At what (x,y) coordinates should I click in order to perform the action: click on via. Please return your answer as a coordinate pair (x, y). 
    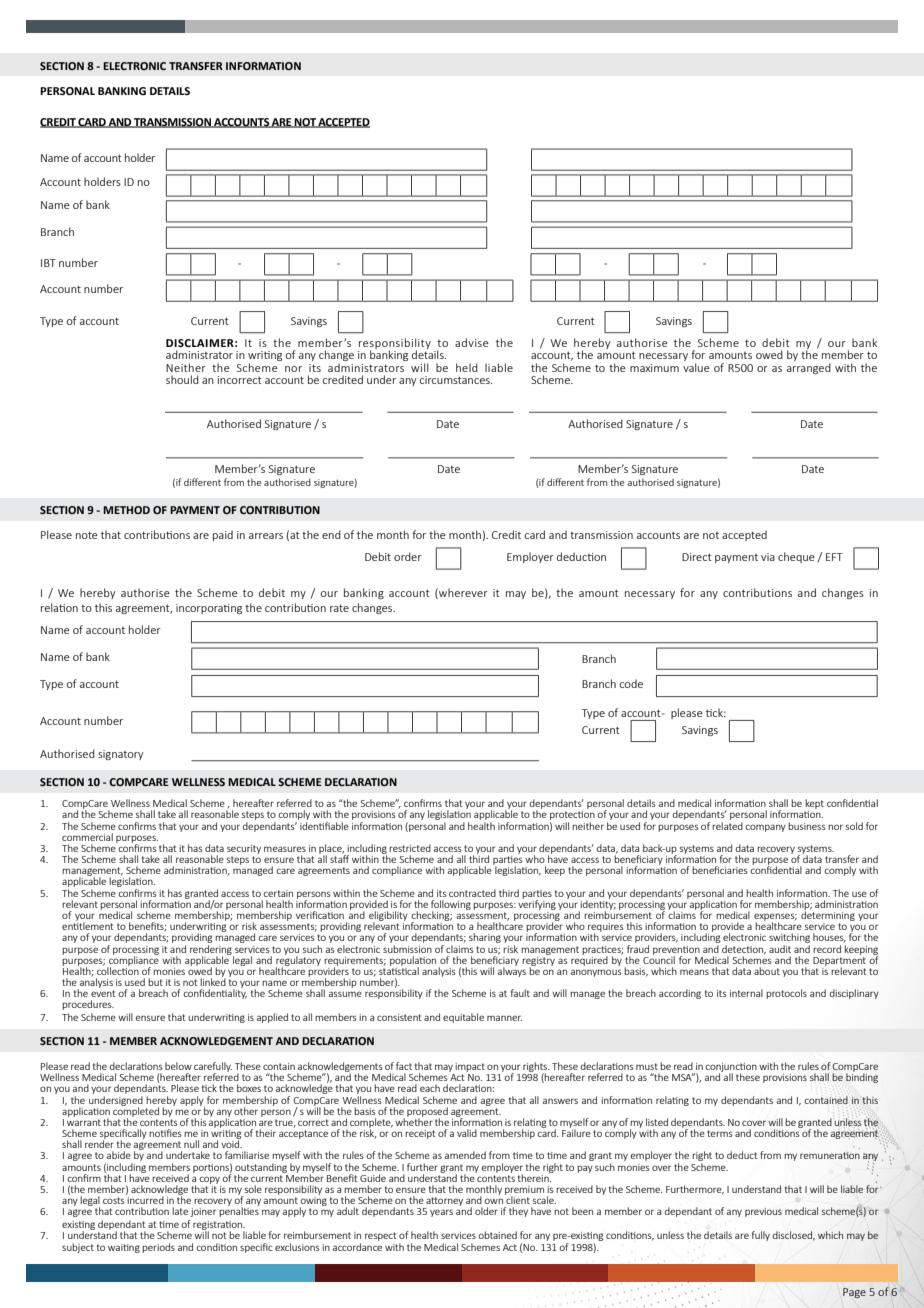
    Looking at the image, I should click on (768, 557).
